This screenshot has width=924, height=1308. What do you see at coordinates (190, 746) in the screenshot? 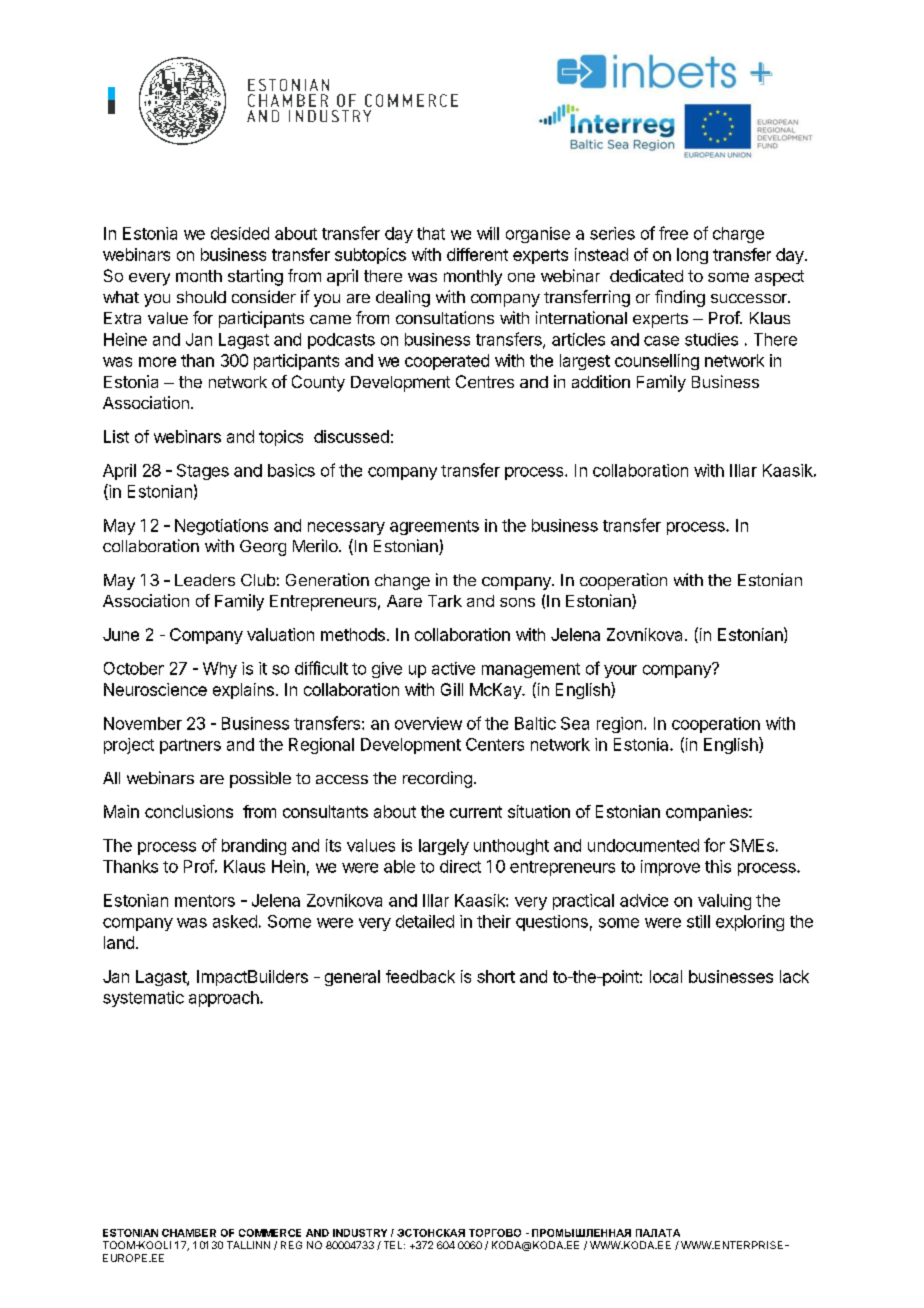
I see `partners` at bounding box center [190, 746].
